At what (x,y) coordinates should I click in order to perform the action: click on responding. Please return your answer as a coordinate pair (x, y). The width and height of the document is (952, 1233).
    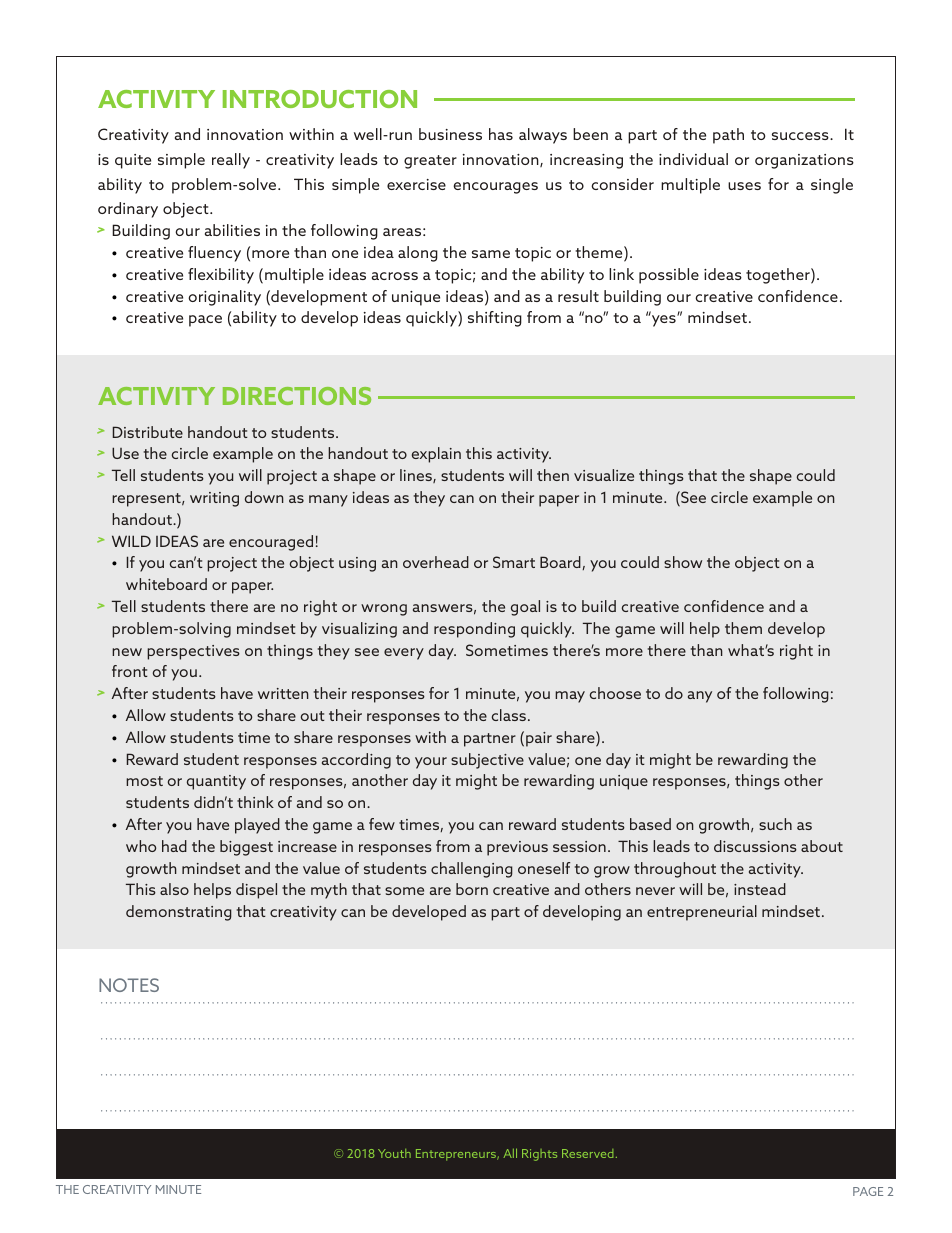
    Looking at the image, I should click on (474, 630).
